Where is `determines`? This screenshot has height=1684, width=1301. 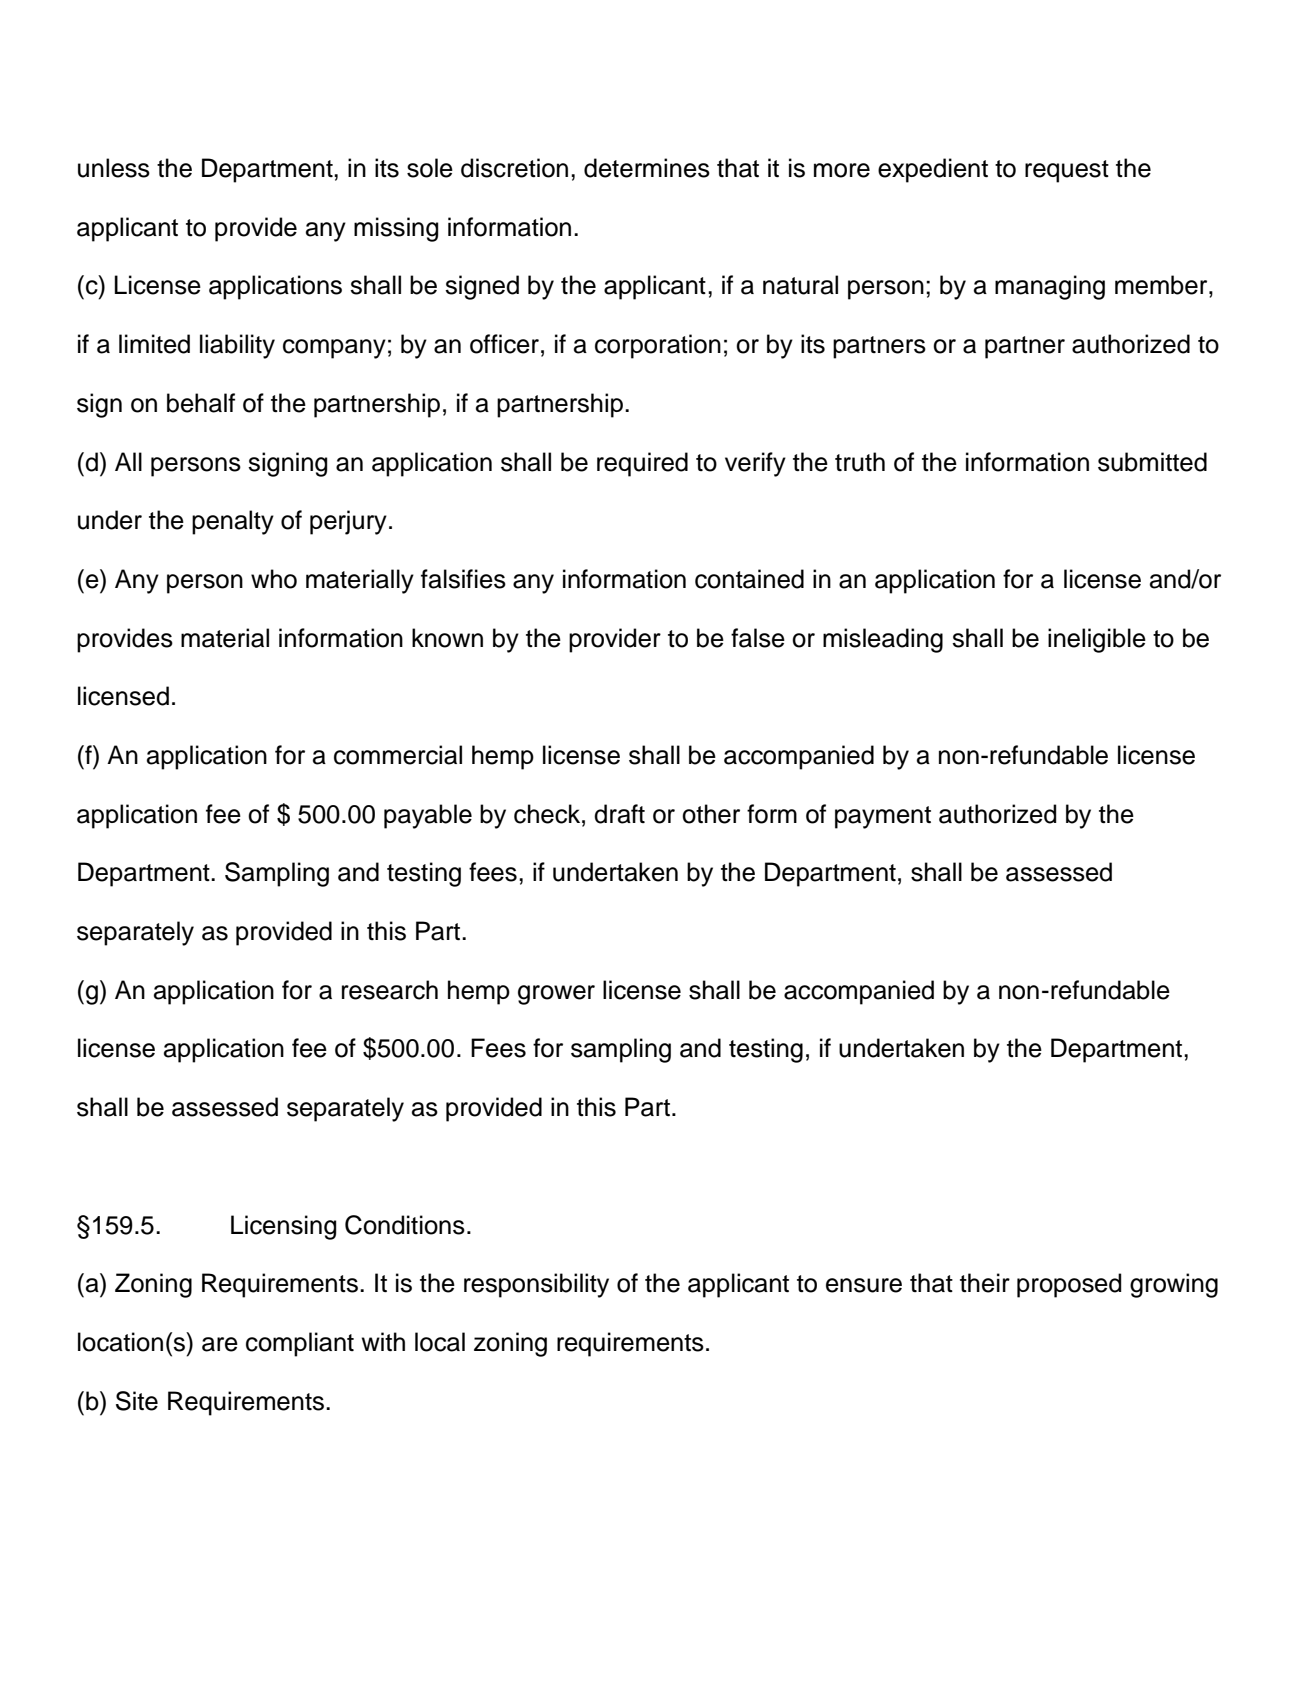
determines is located at coordinates (647, 168).
